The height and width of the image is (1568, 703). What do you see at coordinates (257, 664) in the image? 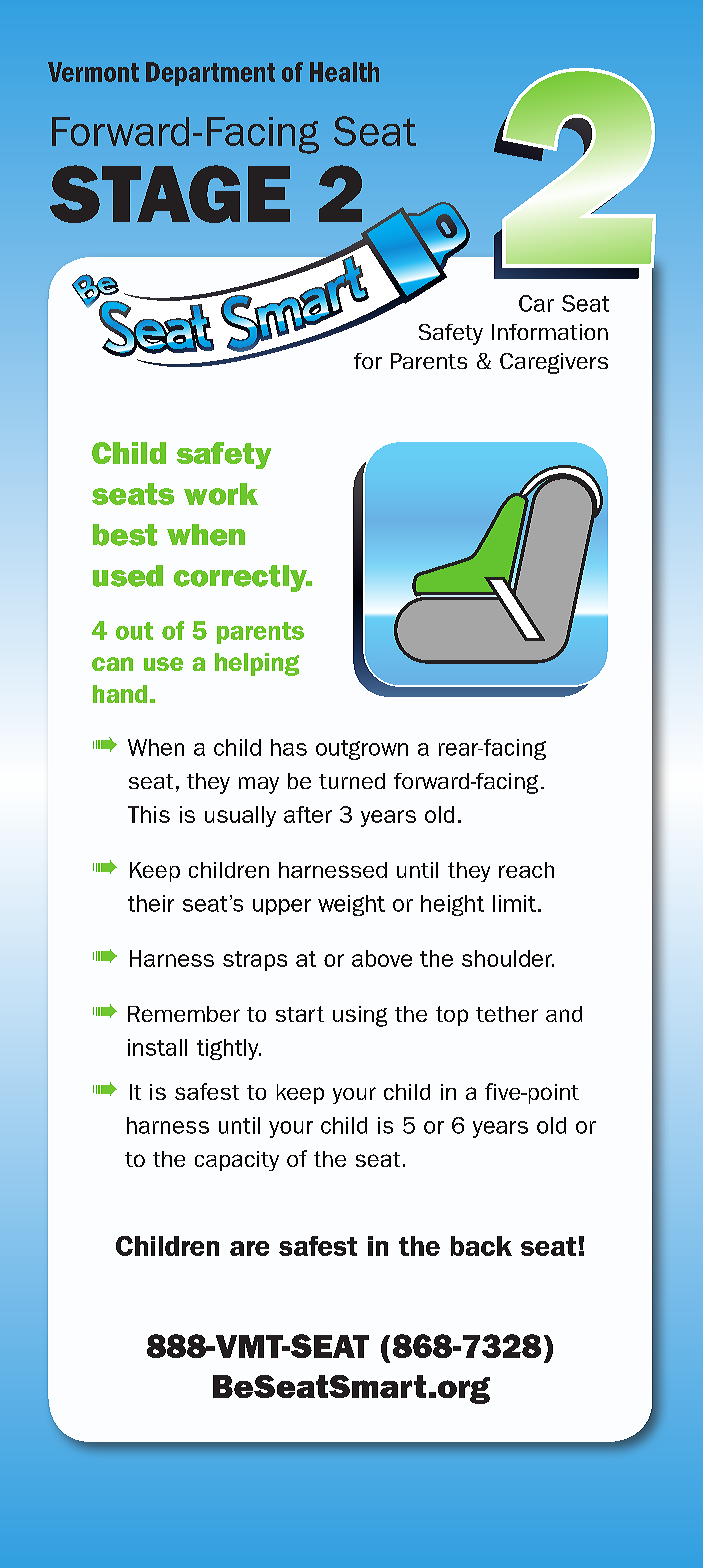
I see `helping` at bounding box center [257, 664].
